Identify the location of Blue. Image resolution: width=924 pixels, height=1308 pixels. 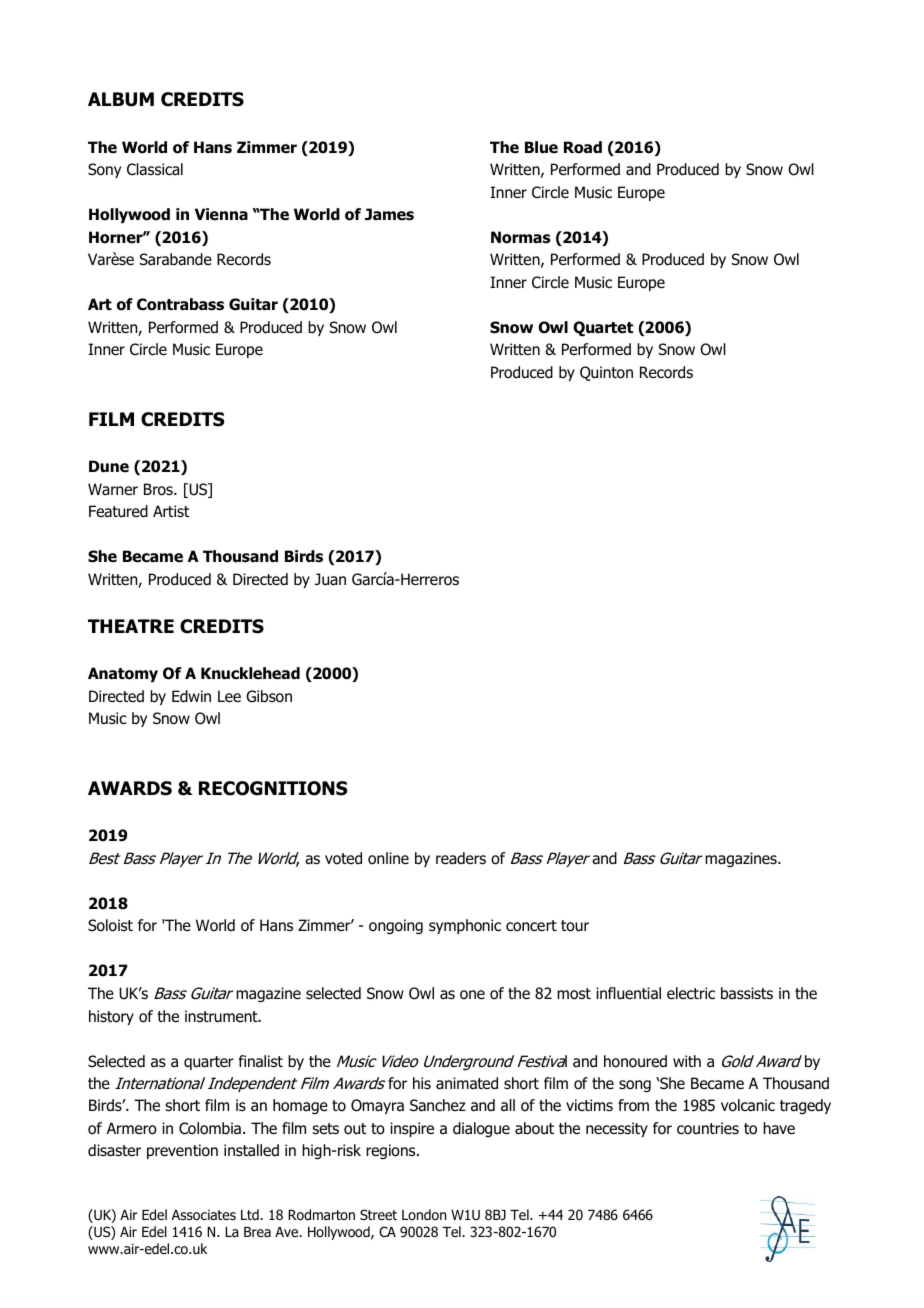
(541, 147).
